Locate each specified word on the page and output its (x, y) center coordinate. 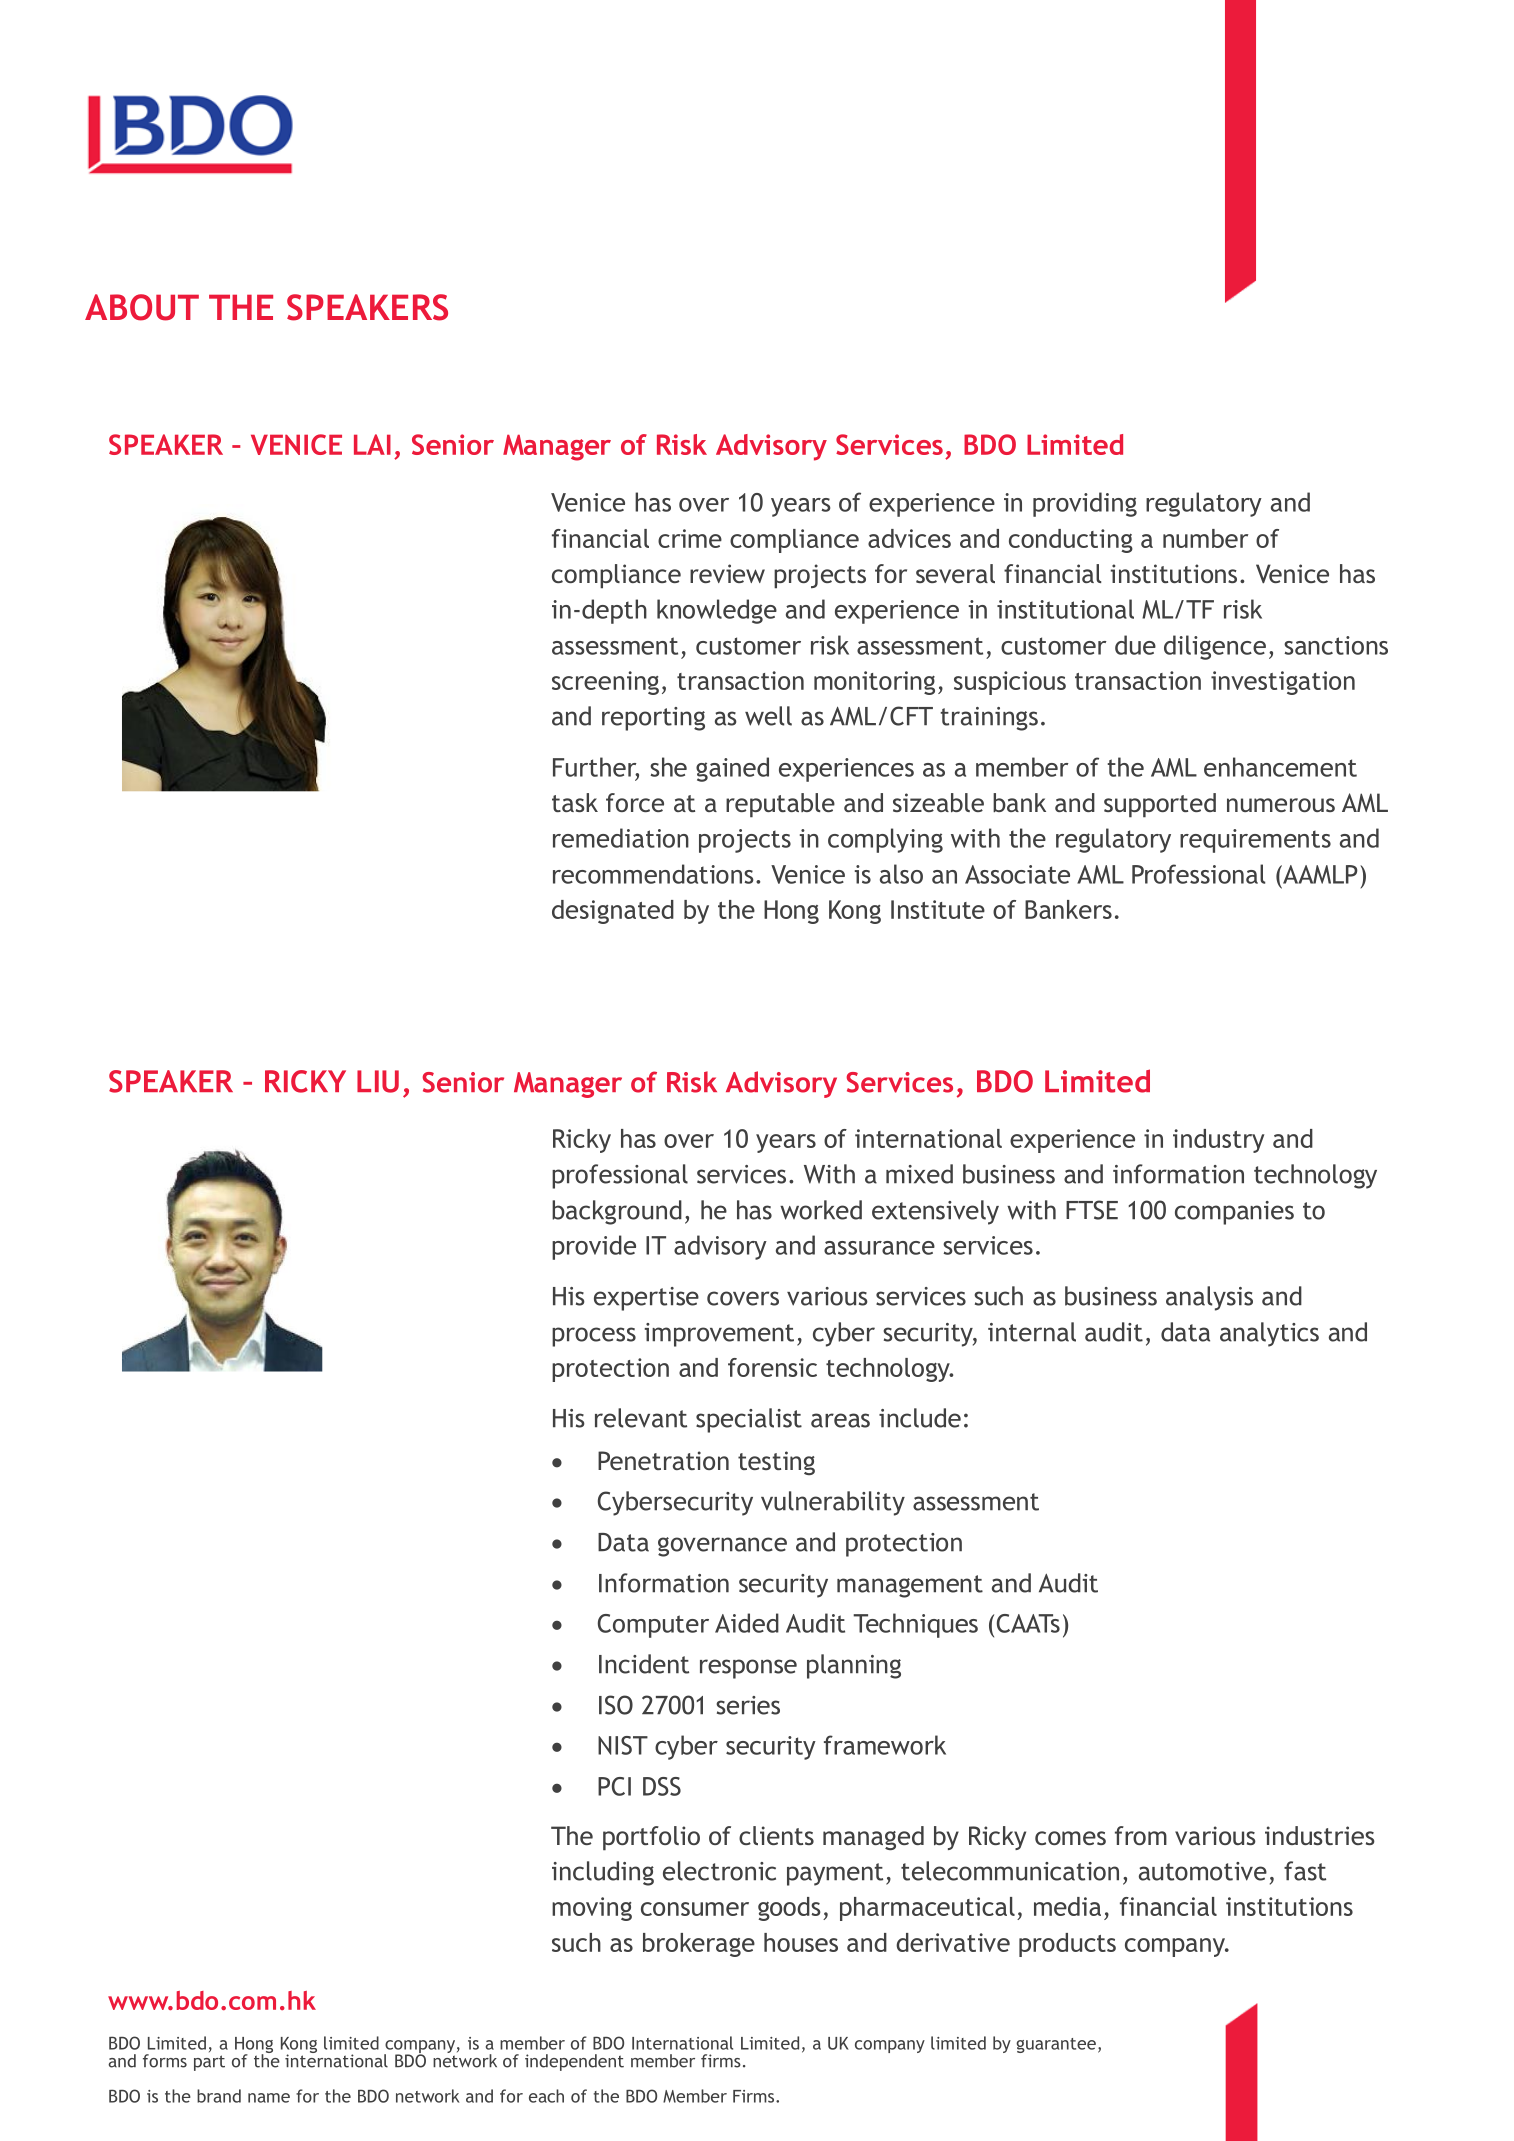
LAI (372, 444)
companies (1234, 1213)
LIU (378, 1081)
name (269, 2098)
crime (690, 538)
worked (821, 1210)
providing (1085, 504)
